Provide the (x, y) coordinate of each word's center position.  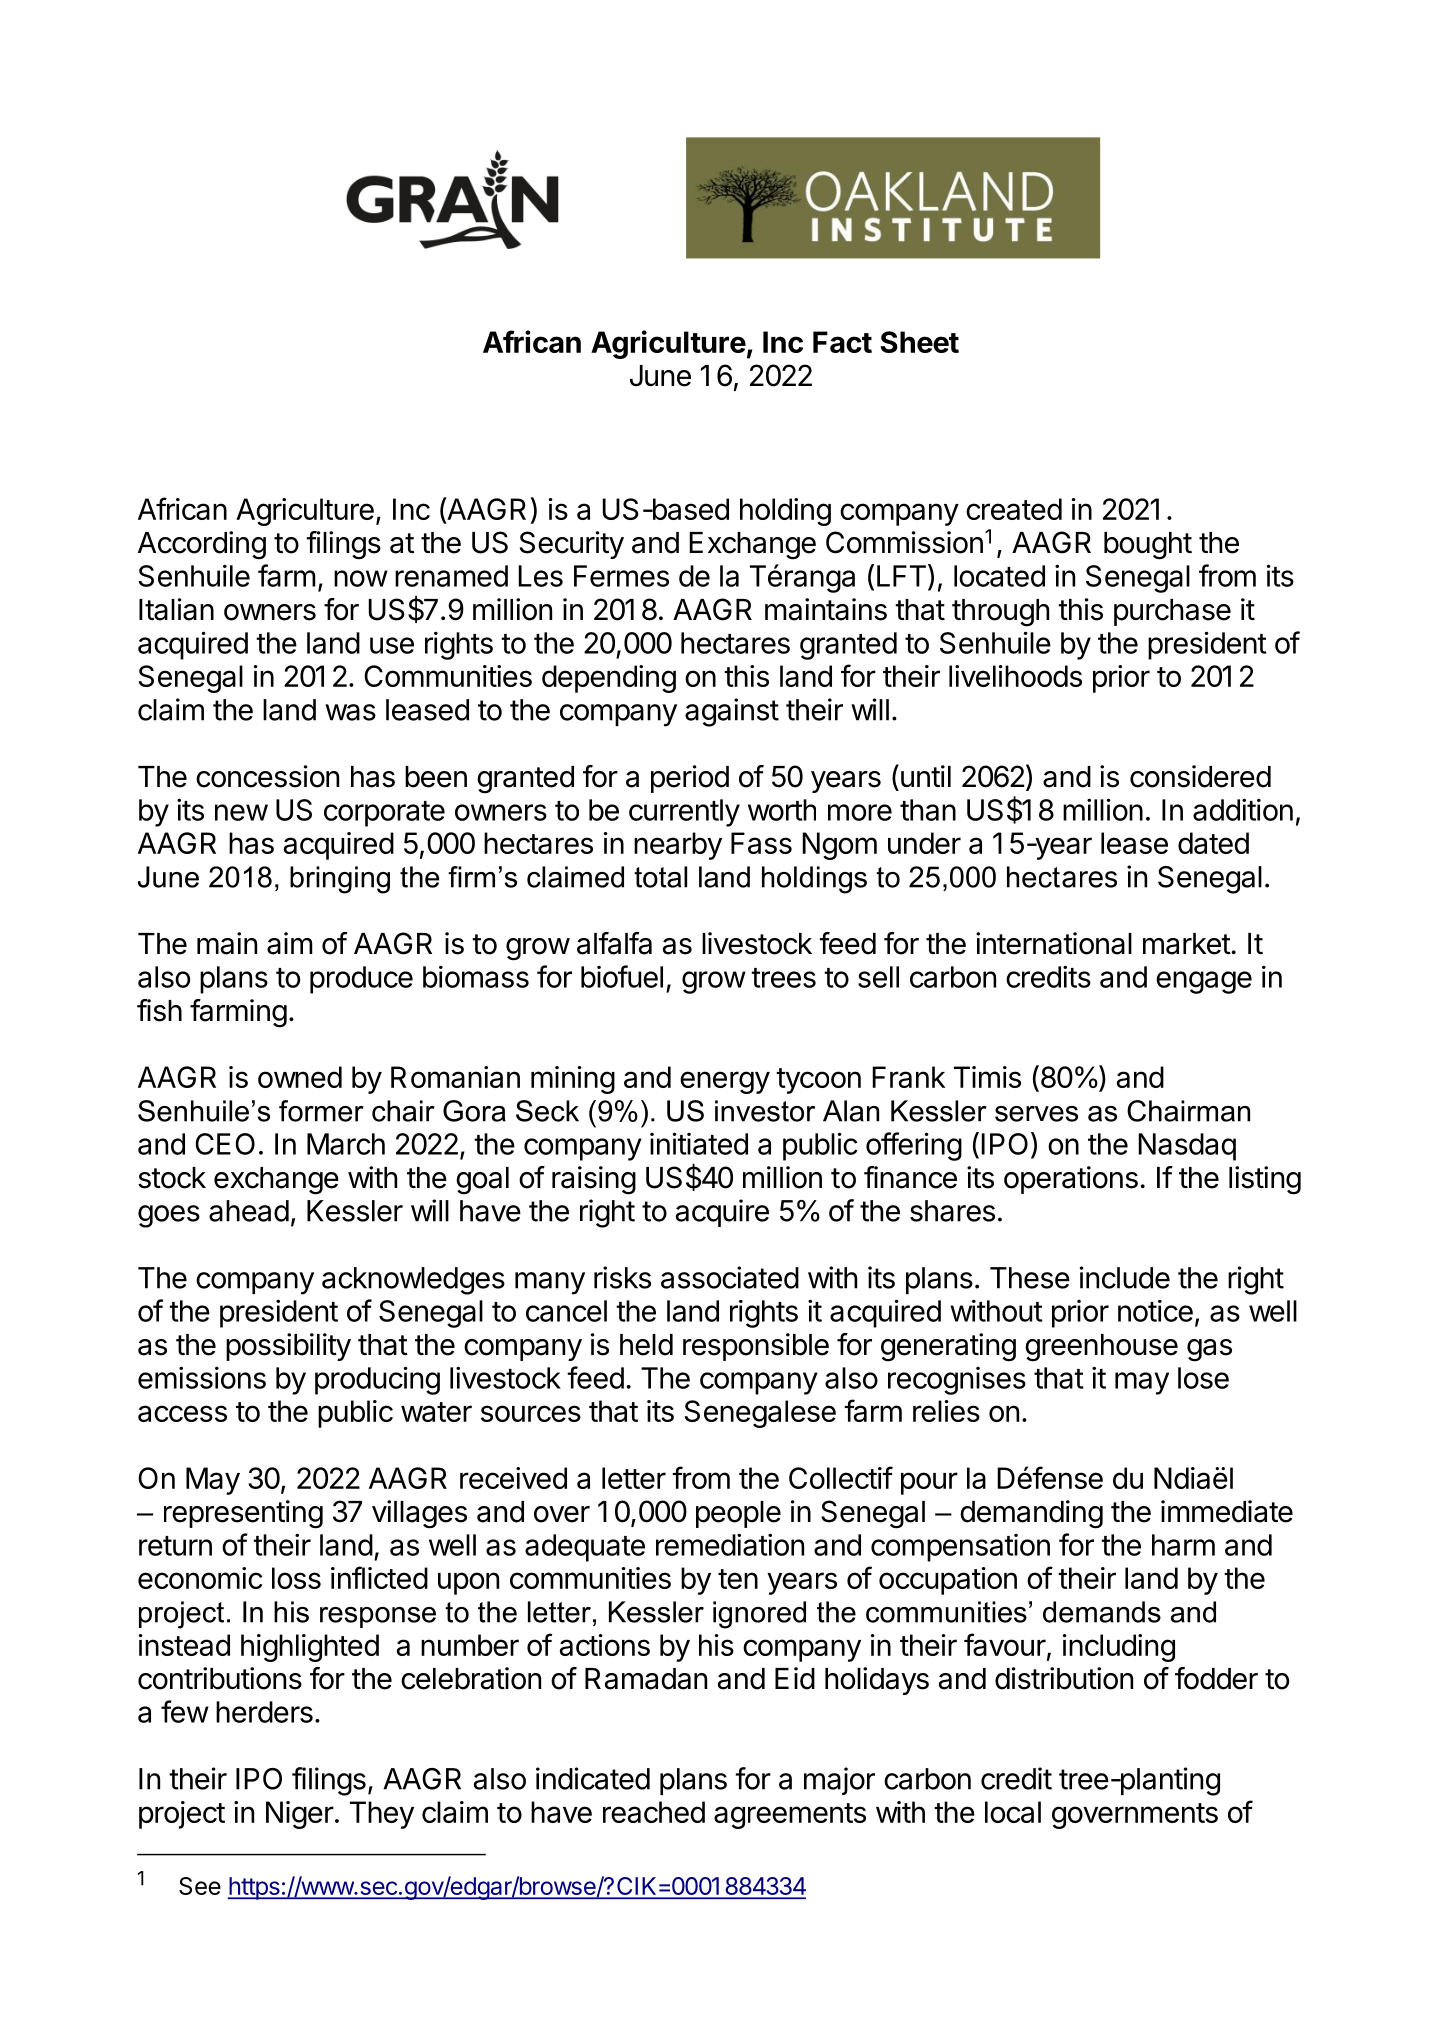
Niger (300, 1815)
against (732, 712)
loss (296, 1578)
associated (730, 1277)
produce (361, 980)
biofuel (622, 976)
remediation (730, 1544)
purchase (1172, 612)
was (350, 712)
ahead (249, 1211)
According (202, 545)
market (1187, 944)
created (1014, 509)
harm (1183, 1545)
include (1125, 1277)
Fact (842, 342)
